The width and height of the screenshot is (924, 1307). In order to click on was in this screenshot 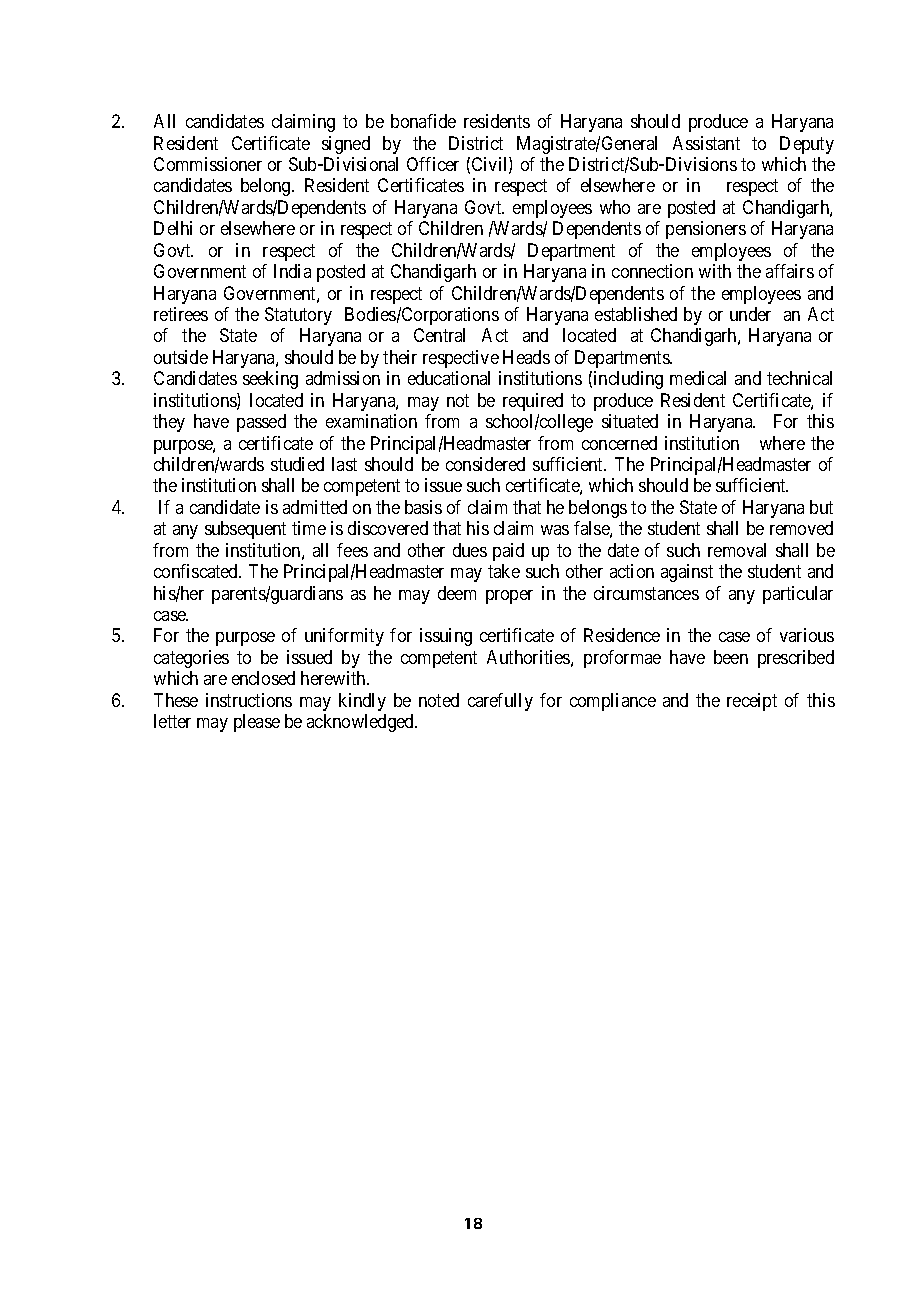, I will do `click(555, 530)`.
